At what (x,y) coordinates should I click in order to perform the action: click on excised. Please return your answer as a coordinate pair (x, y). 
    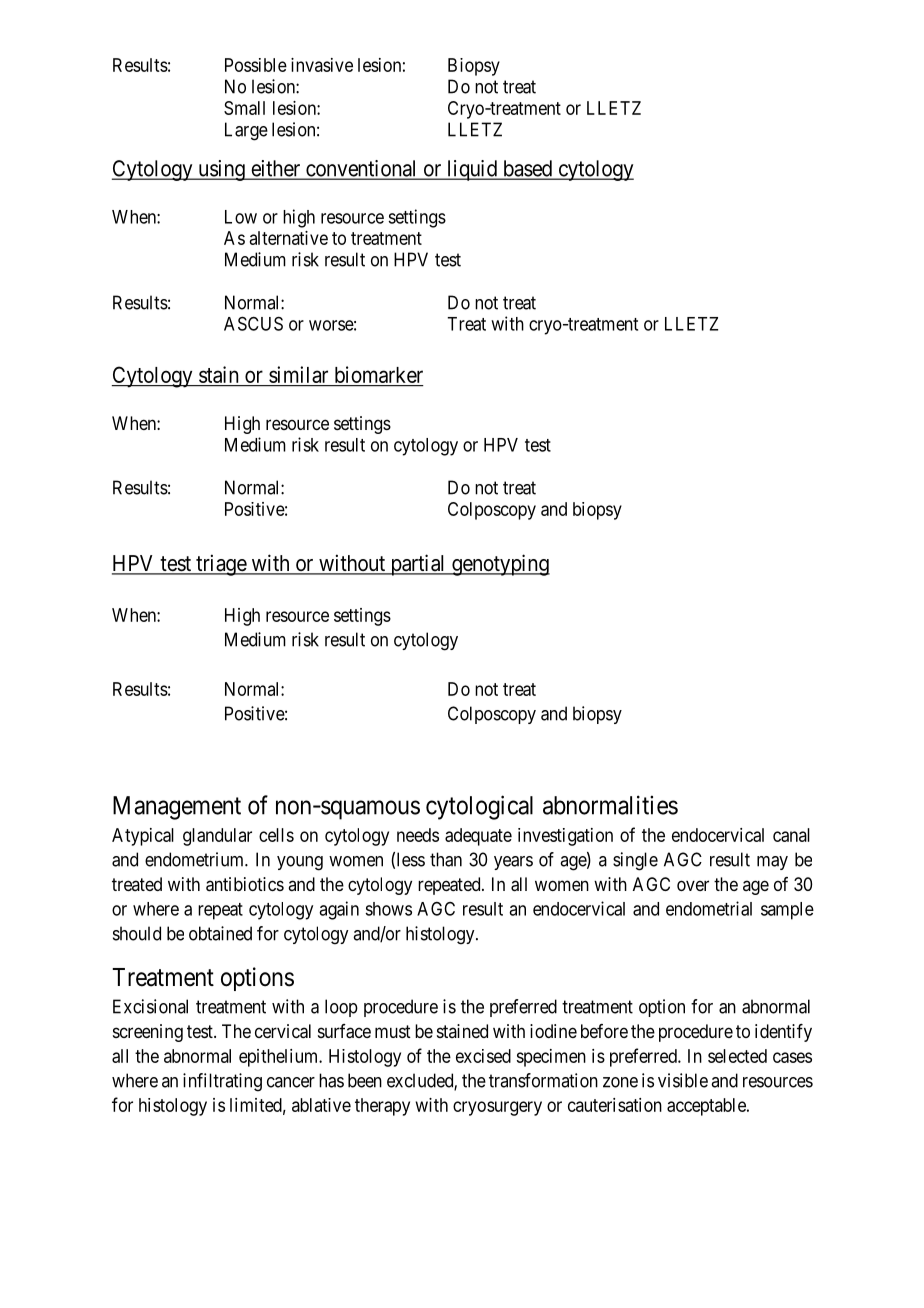
    Looking at the image, I should click on (483, 1056).
